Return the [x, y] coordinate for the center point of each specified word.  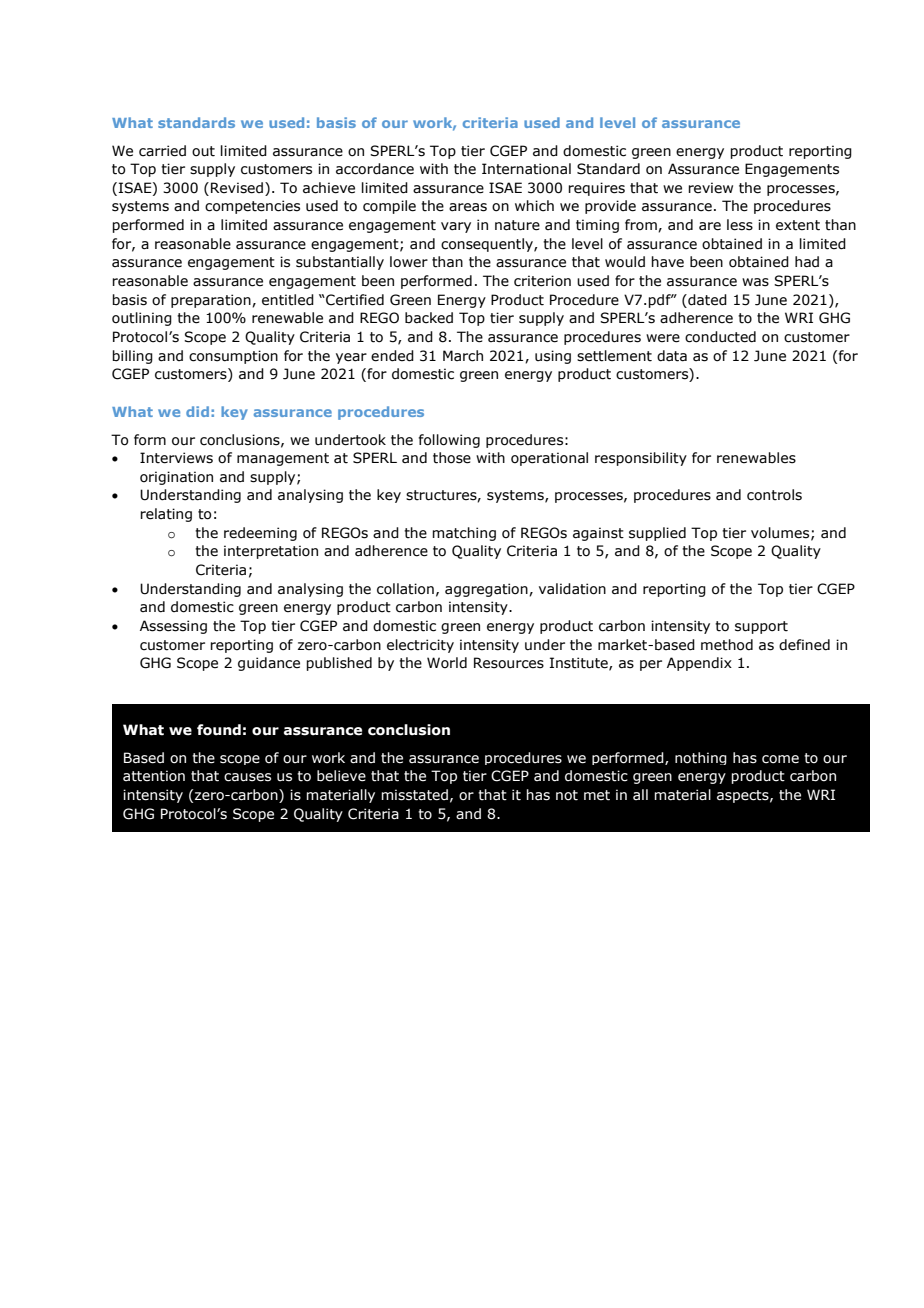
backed [429, 318]
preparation [212, 301]
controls [774, 495]
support [761, 627]
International [526, 169]
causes [247, 777]
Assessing [173, 627]
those [452, 458]
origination [176, 478]
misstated [414, 795]
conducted [720, 337]
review [710, 188]
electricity [420, 646]
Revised [238, 188]
